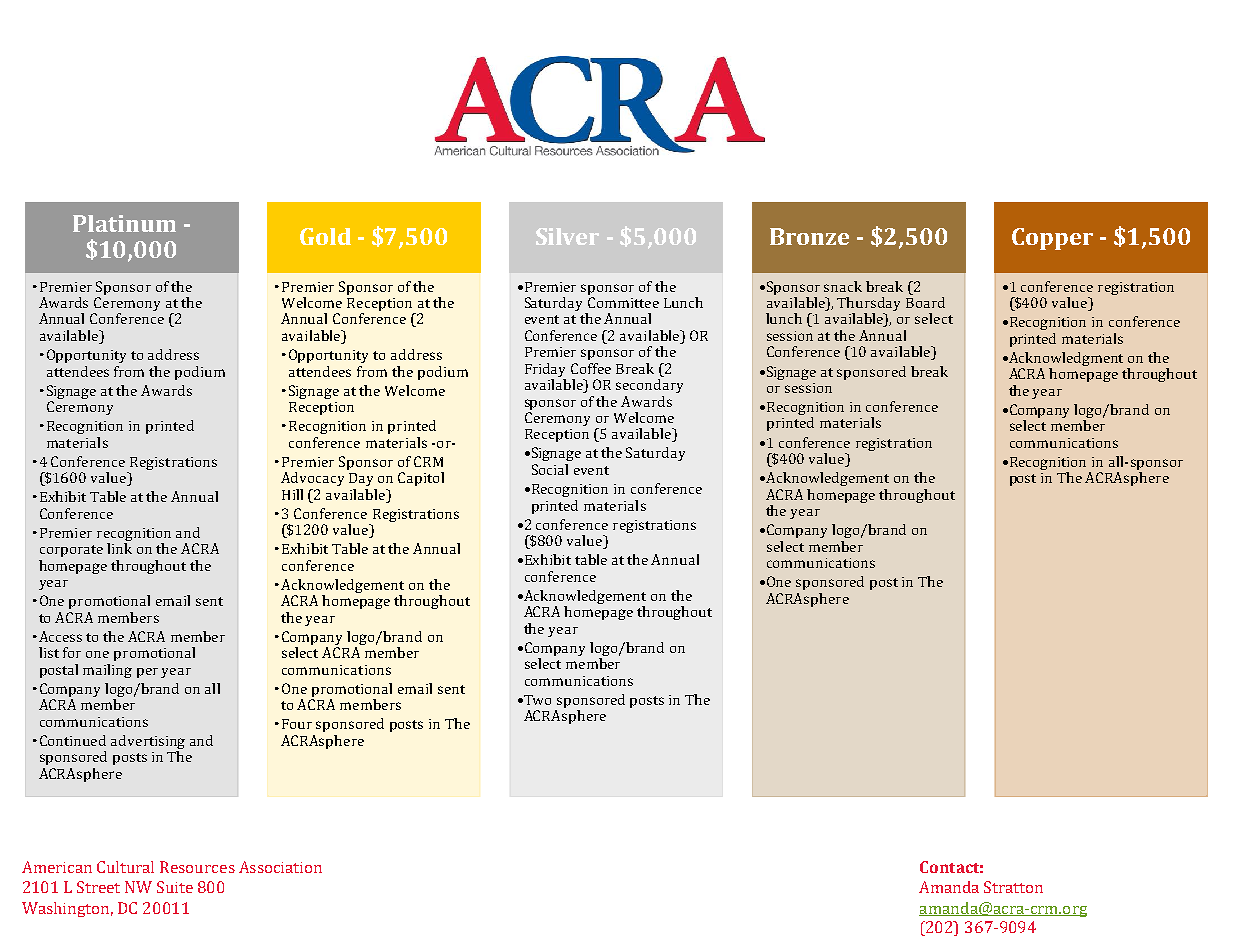  What do you see at coordinates (809, 236) in the screenshot?
I see `Bronze` at bounding box center [809, 236].
